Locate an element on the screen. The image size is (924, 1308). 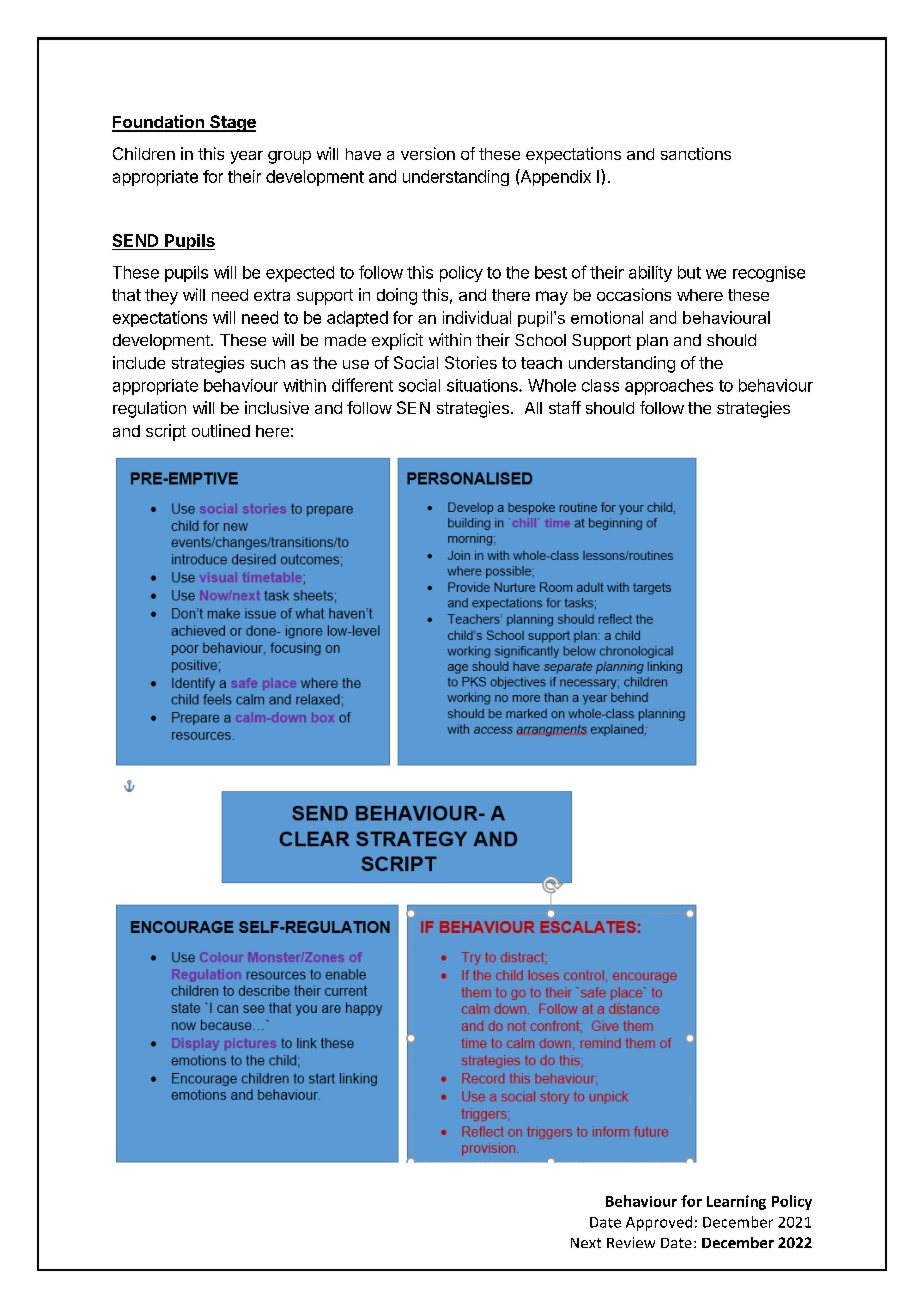
sanctions is located at coordinates (696, 153).
